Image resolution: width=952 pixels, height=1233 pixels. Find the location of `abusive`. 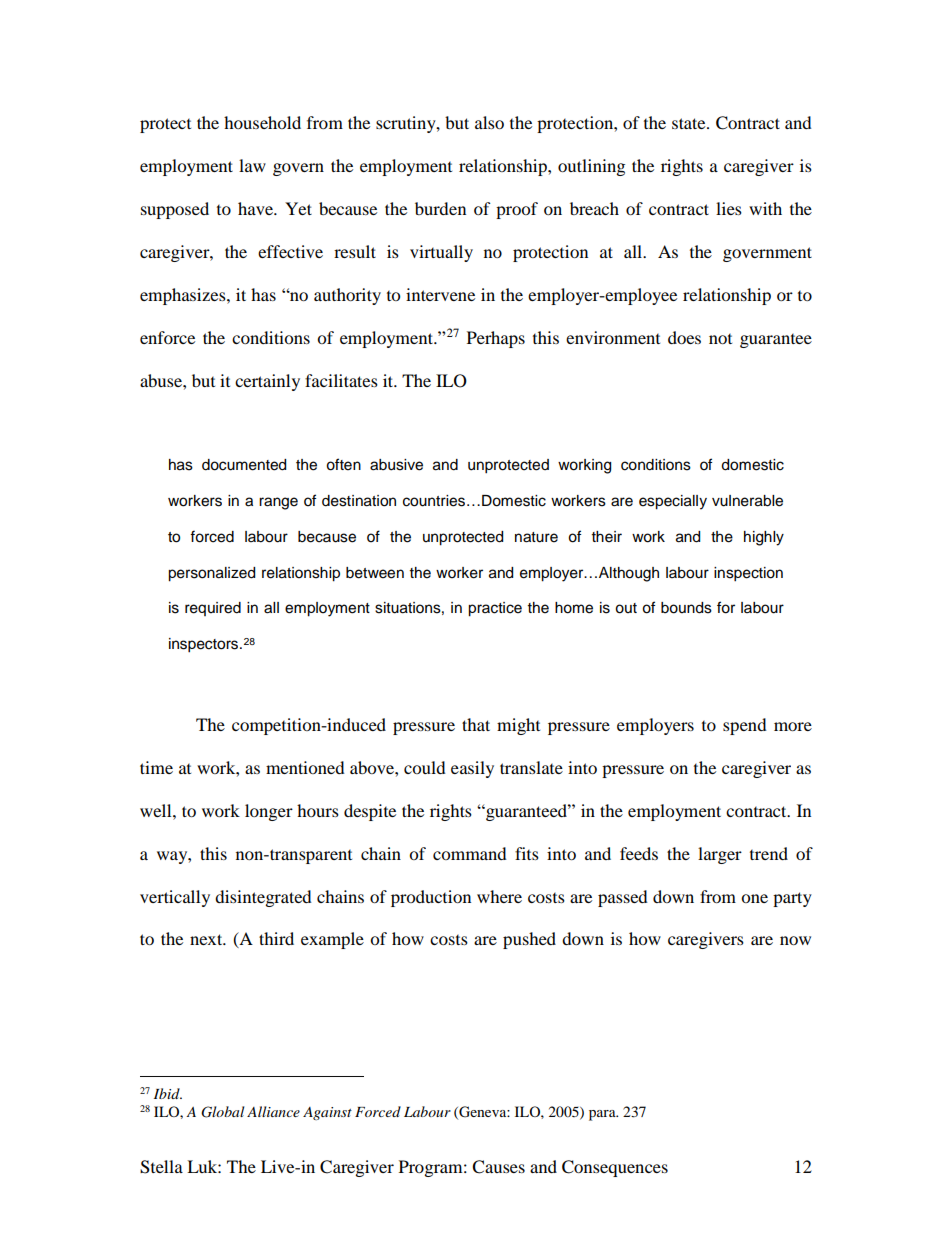

abusive is located at coordinates (396, 465).
